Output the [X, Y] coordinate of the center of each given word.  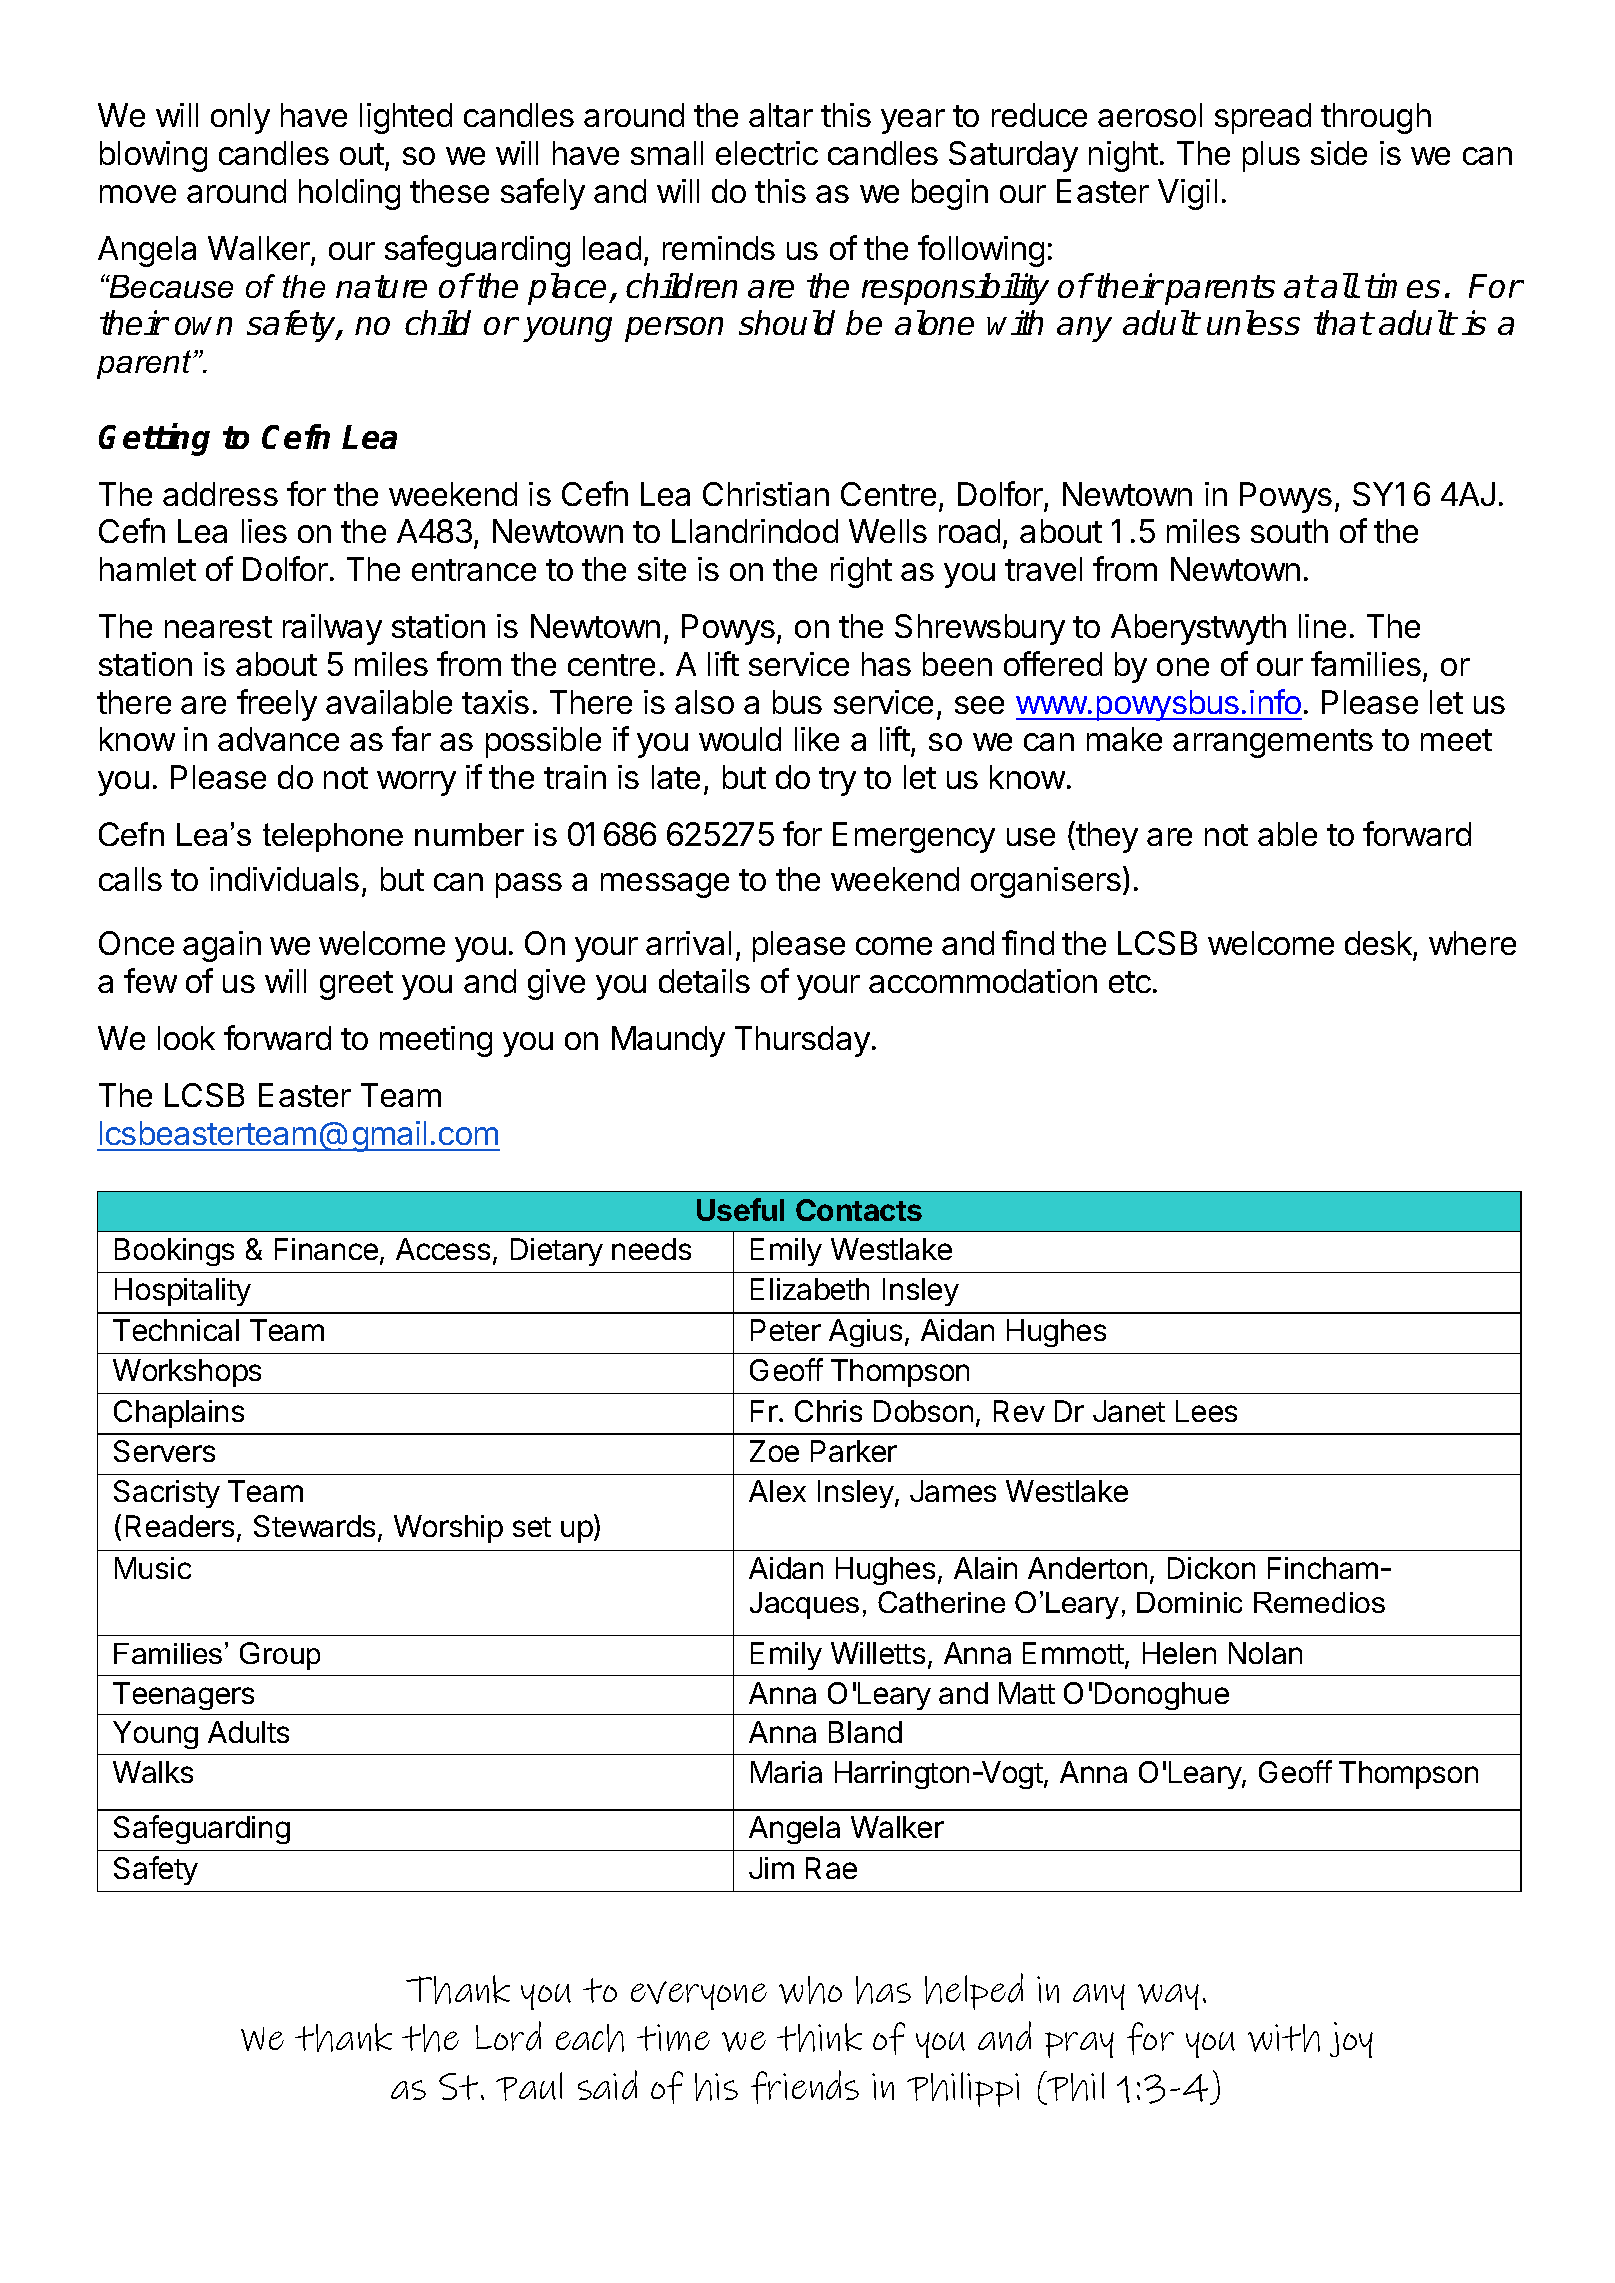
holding [349, 194]
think [819, 2037]
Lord [508, 2036]
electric [767, 153]
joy [1351, 2040]
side [1339, 153]
